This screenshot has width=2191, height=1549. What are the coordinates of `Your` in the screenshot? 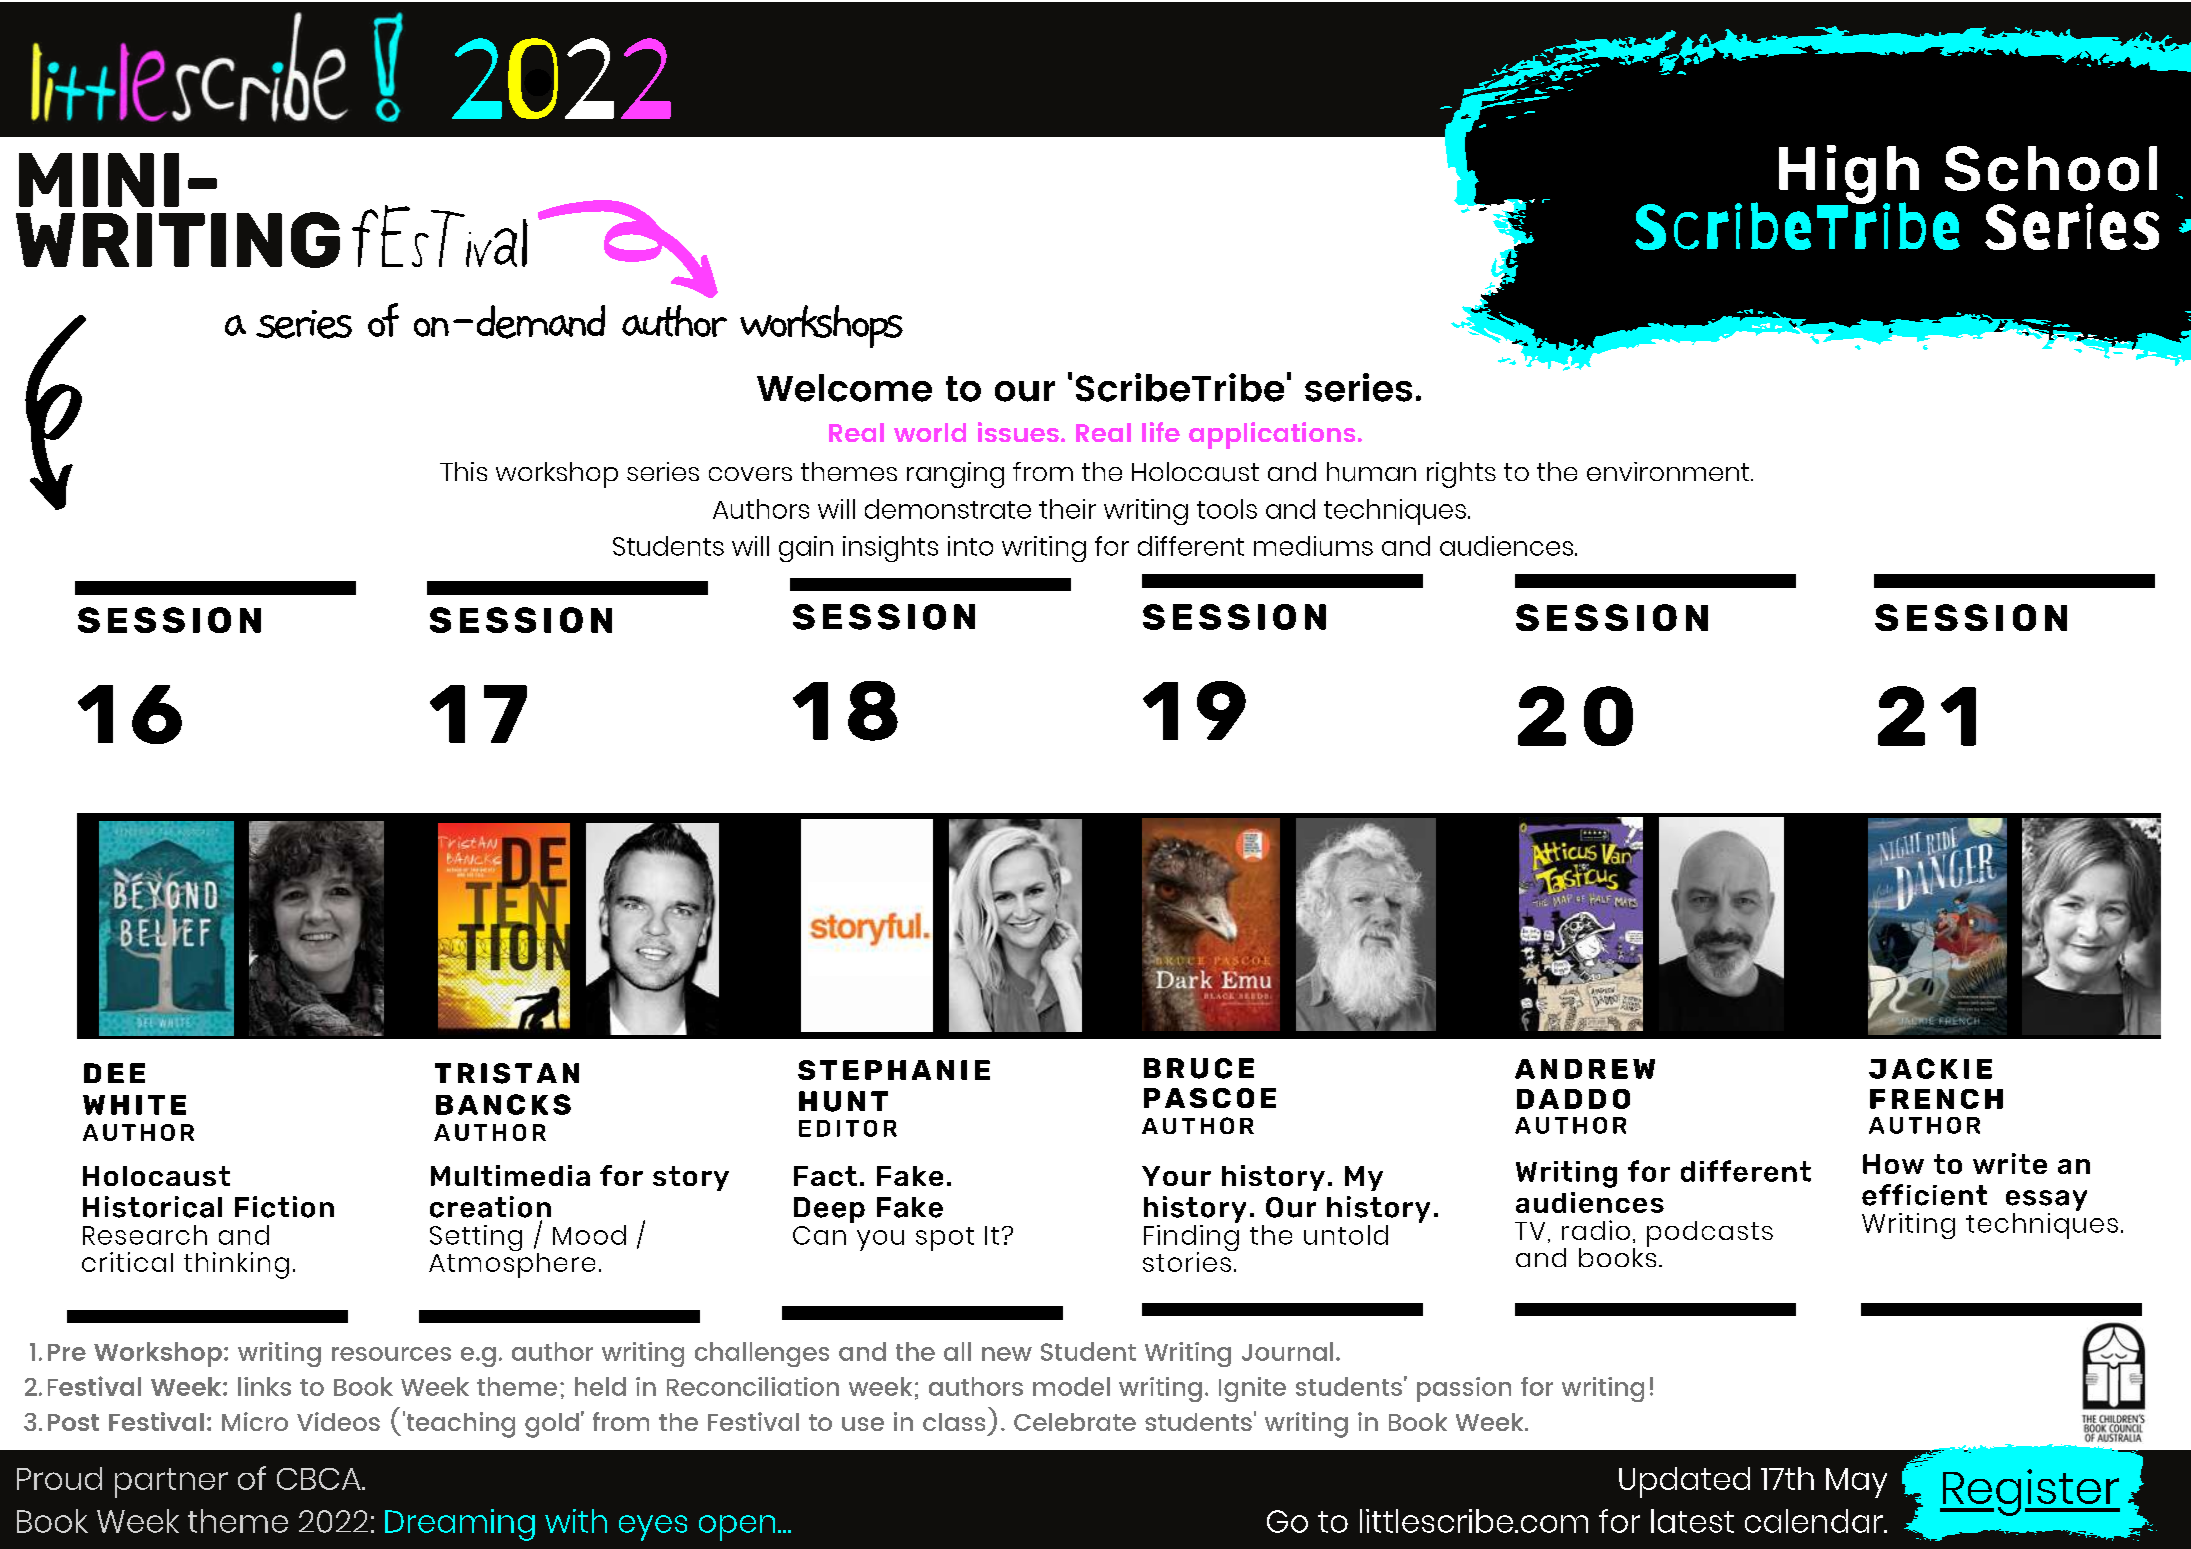 It's located at (1176, 1176).
